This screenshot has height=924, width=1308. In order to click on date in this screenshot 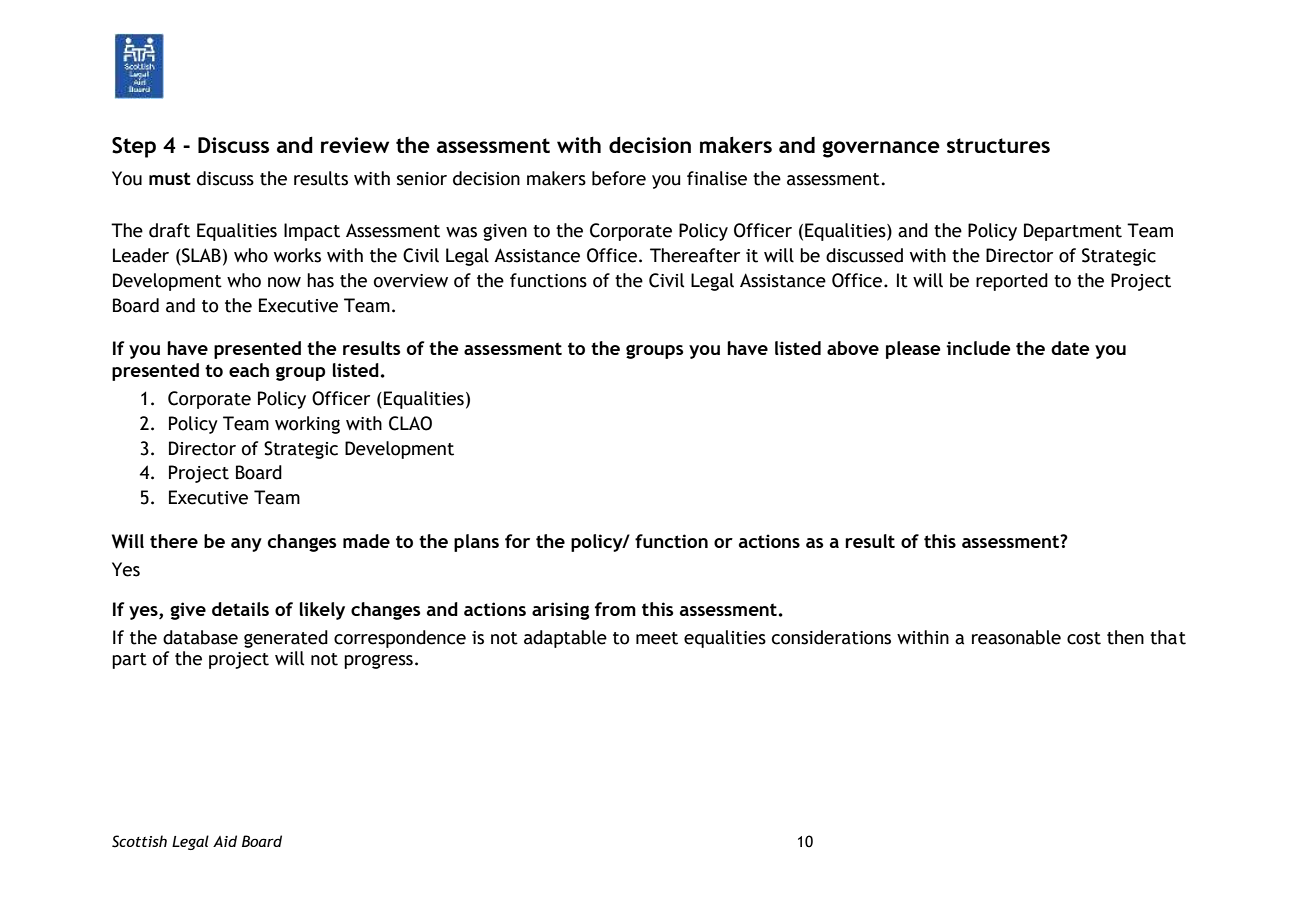, I will do `click(1070, 348)`.
